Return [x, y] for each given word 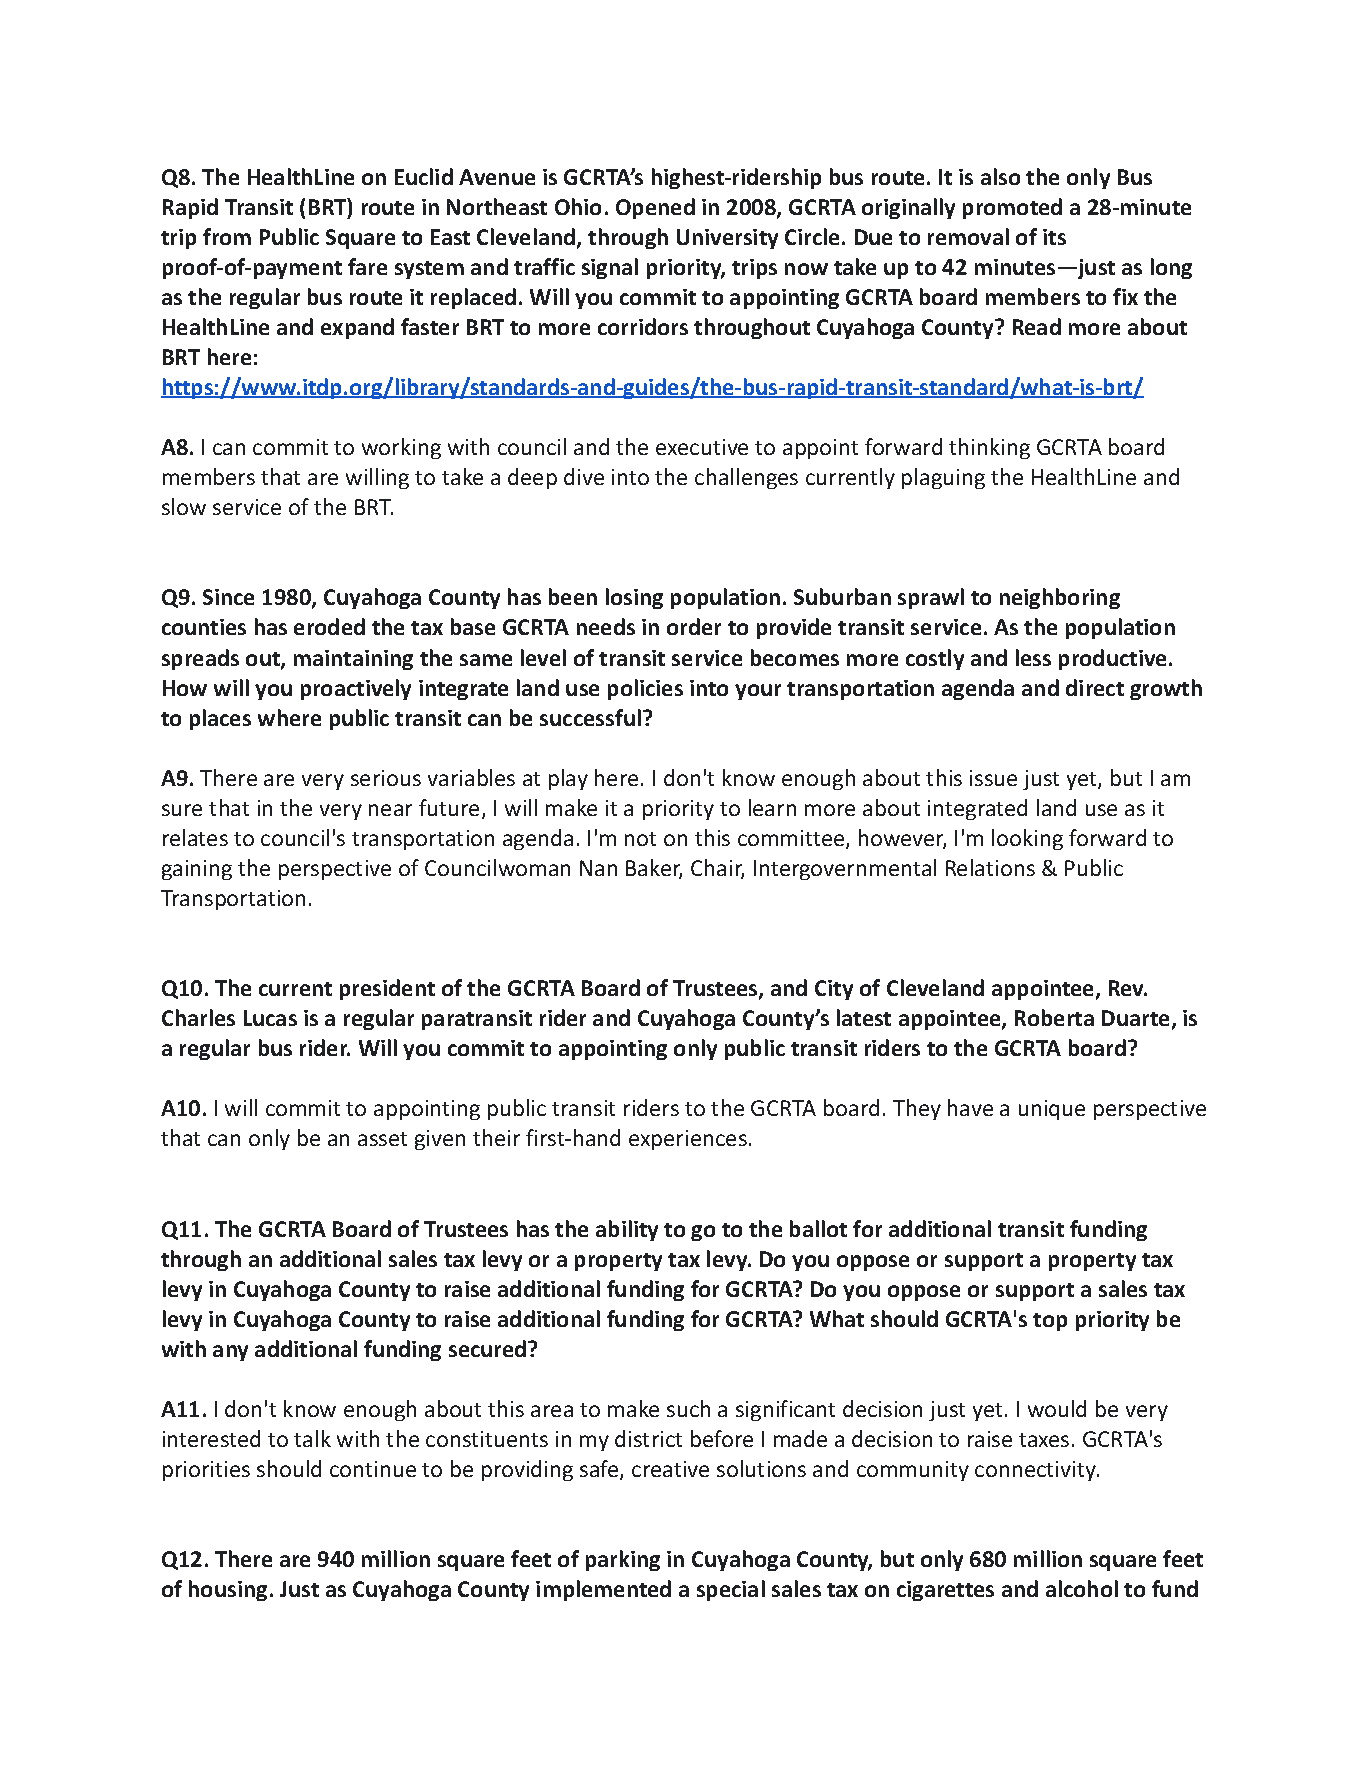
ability [627, 1230]
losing [634, 598]
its [1054, 237]
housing [228, 1590]
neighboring [1060, 598]
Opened [655, 208]
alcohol [1082, 1588]
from [227, 236]
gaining [197, 870]
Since [228, 597]
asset [382, 1139]
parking [623, 1560]
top [1050, 1322]
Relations [990, 867]
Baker [654, 869]
